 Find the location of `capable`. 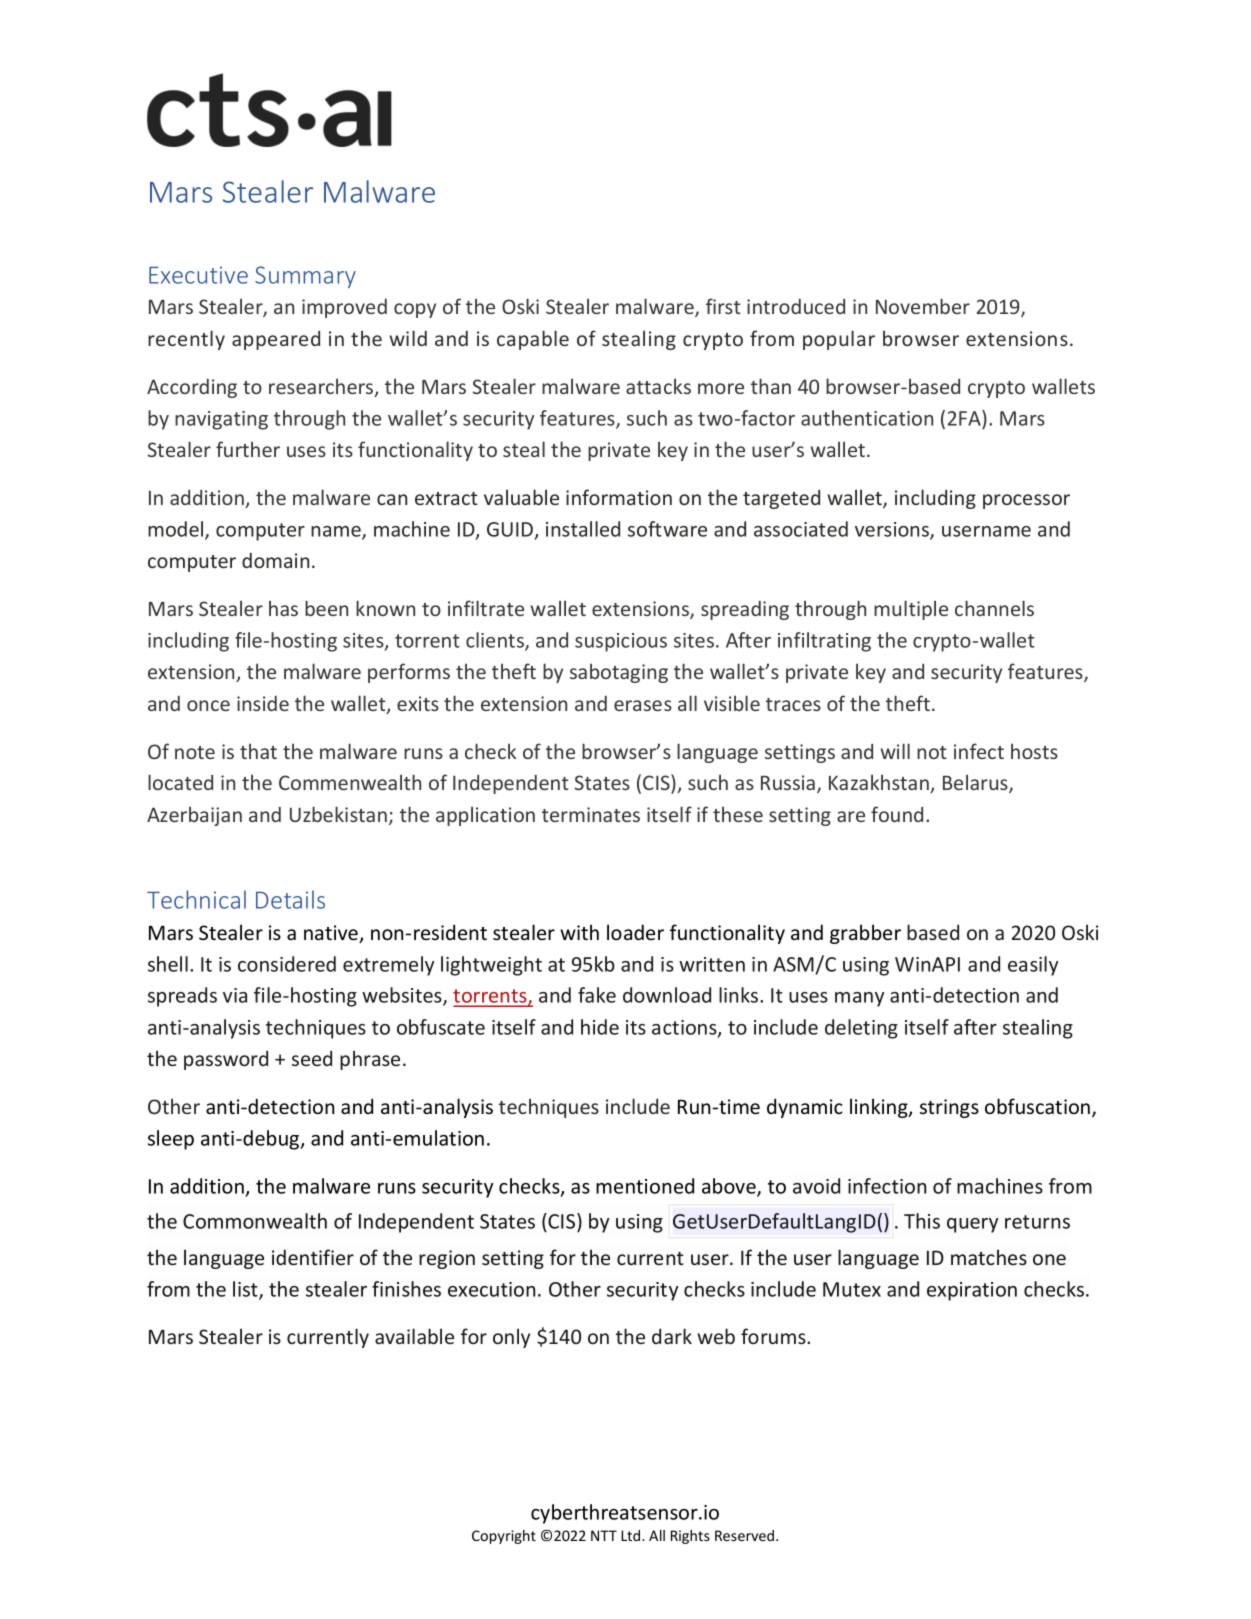

capable is located at coordinates (533, 340).
